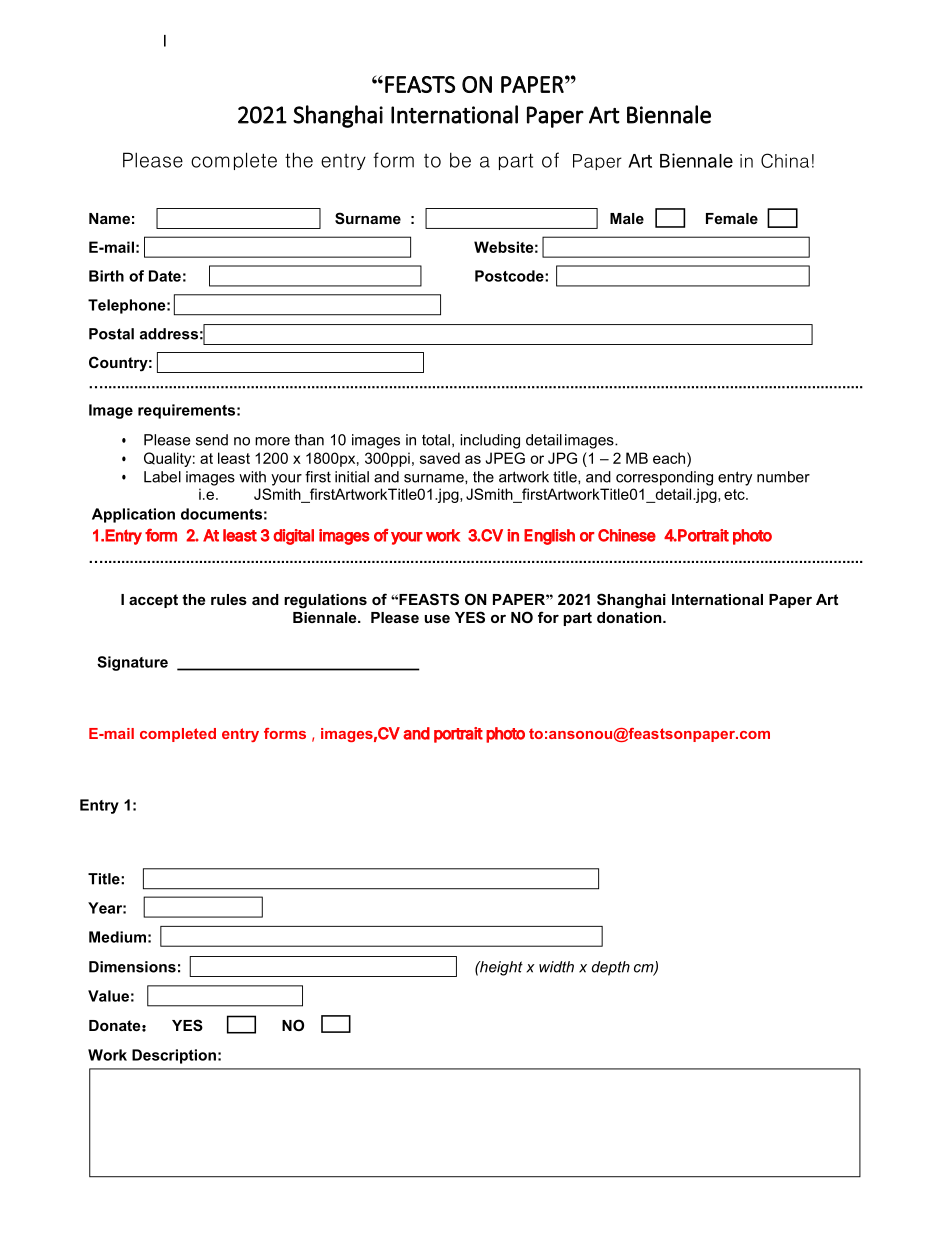 Image resolution: width=952 pixels, height=1233 pixels. Describe the element at coordinates (670, 458) in the screenshot. I see `each` at that location.
